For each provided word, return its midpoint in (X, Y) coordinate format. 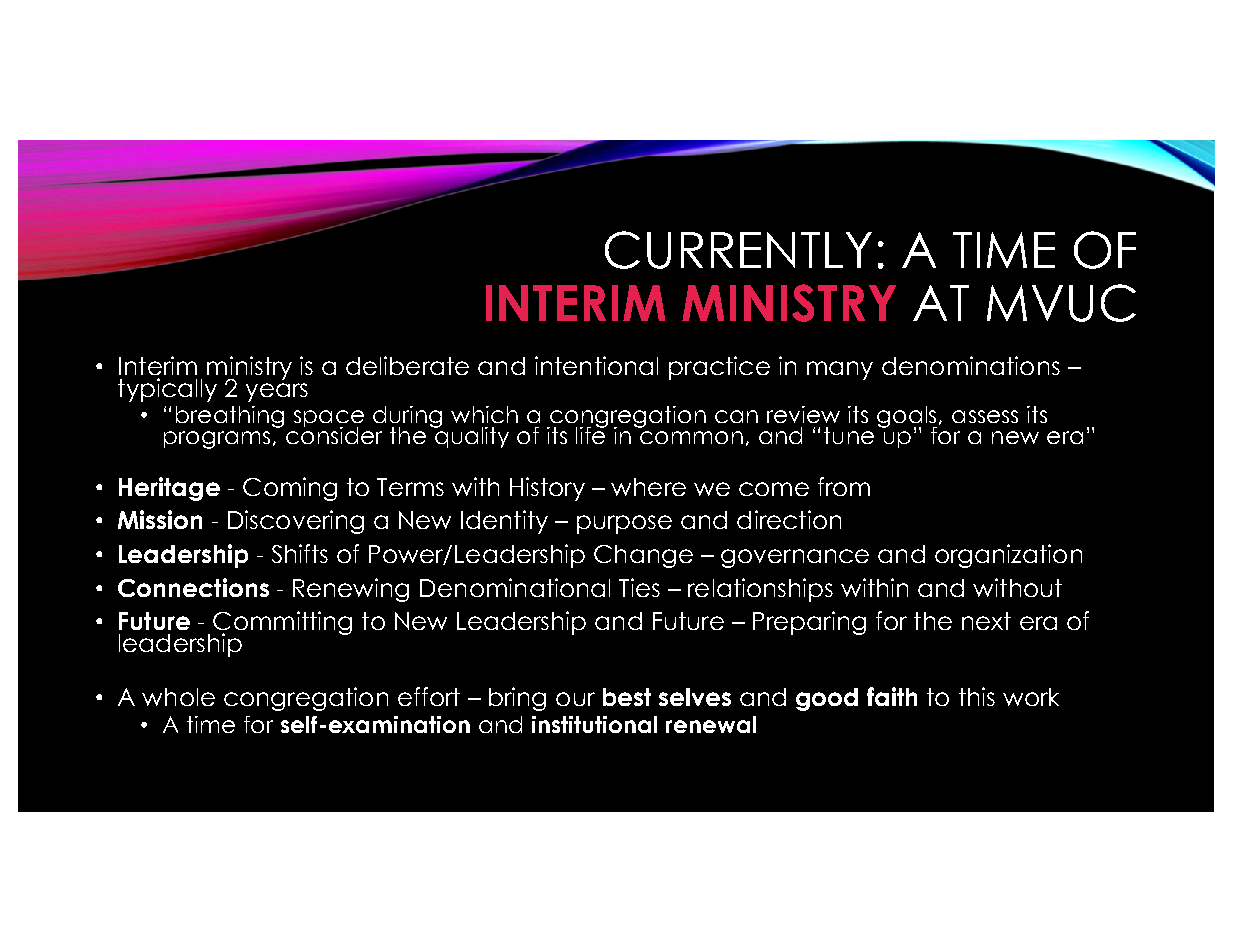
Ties (639, 587)
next (986, 621)
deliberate (407, 365)
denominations (971, 365)
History (547, 489)
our (575, 699)
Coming (290, 489)
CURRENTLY (738, 250)
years (277, 392)
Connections (193, 587)
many (840, 370)
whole (178, 697)
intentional (596, 365)
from (844, 486)
